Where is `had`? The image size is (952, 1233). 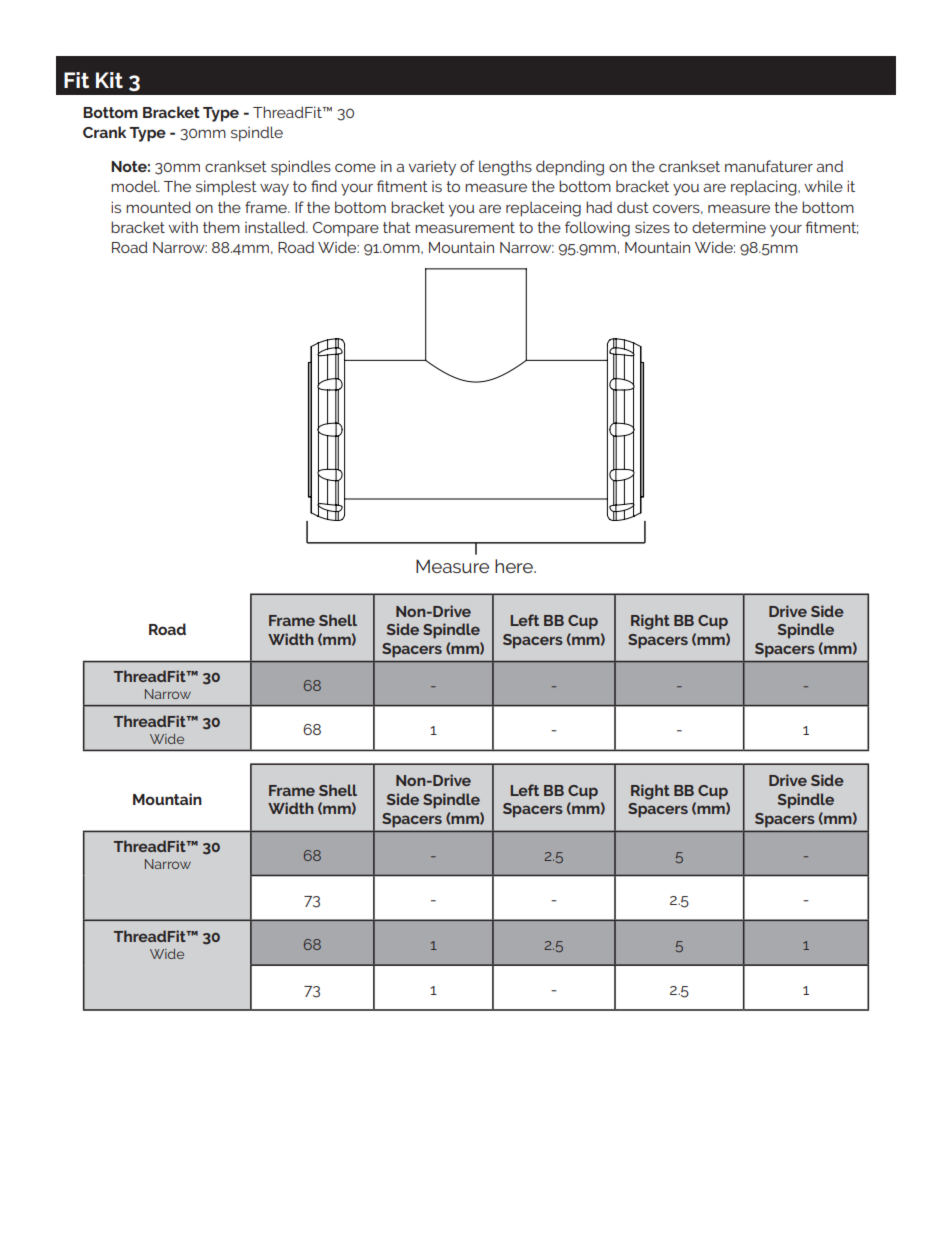
had is located at coordinates (599, 207).
